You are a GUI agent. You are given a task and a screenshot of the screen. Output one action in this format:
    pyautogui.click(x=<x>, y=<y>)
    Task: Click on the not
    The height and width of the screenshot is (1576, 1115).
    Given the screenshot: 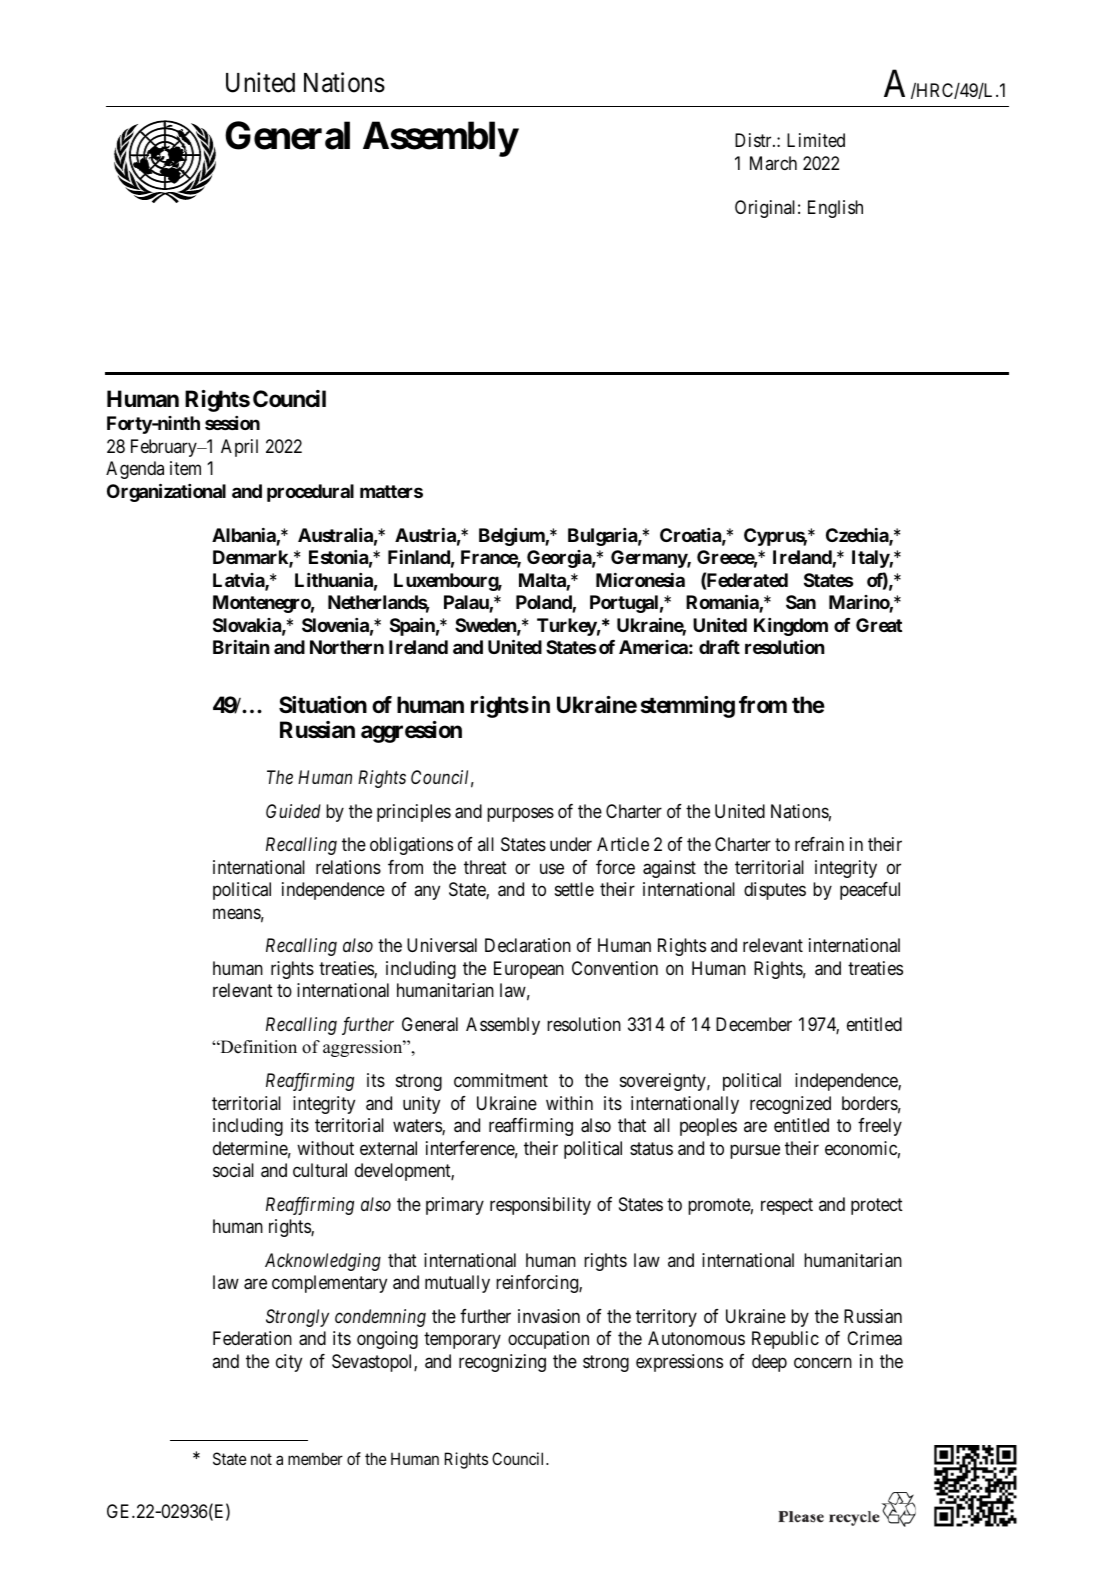 What is the action you would take?
    pyautogui.click(x=261, y=1459)
